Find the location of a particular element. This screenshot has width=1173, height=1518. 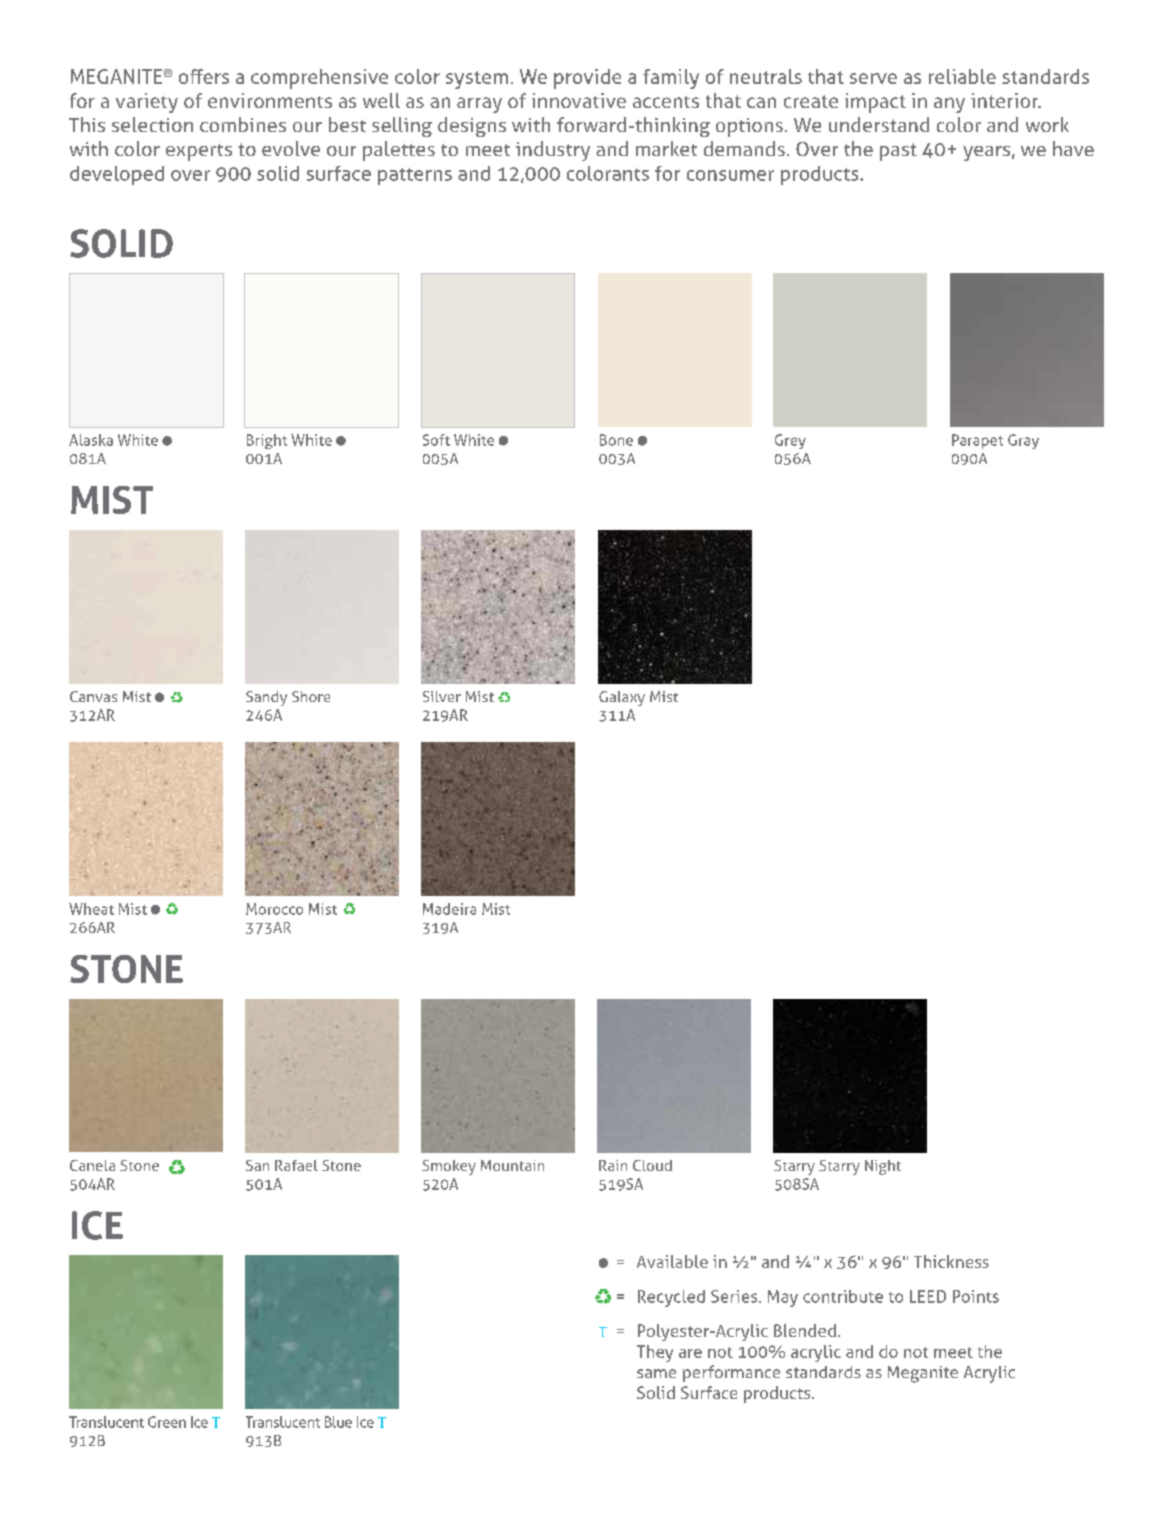

same is located at coordinates (656, 1373).
